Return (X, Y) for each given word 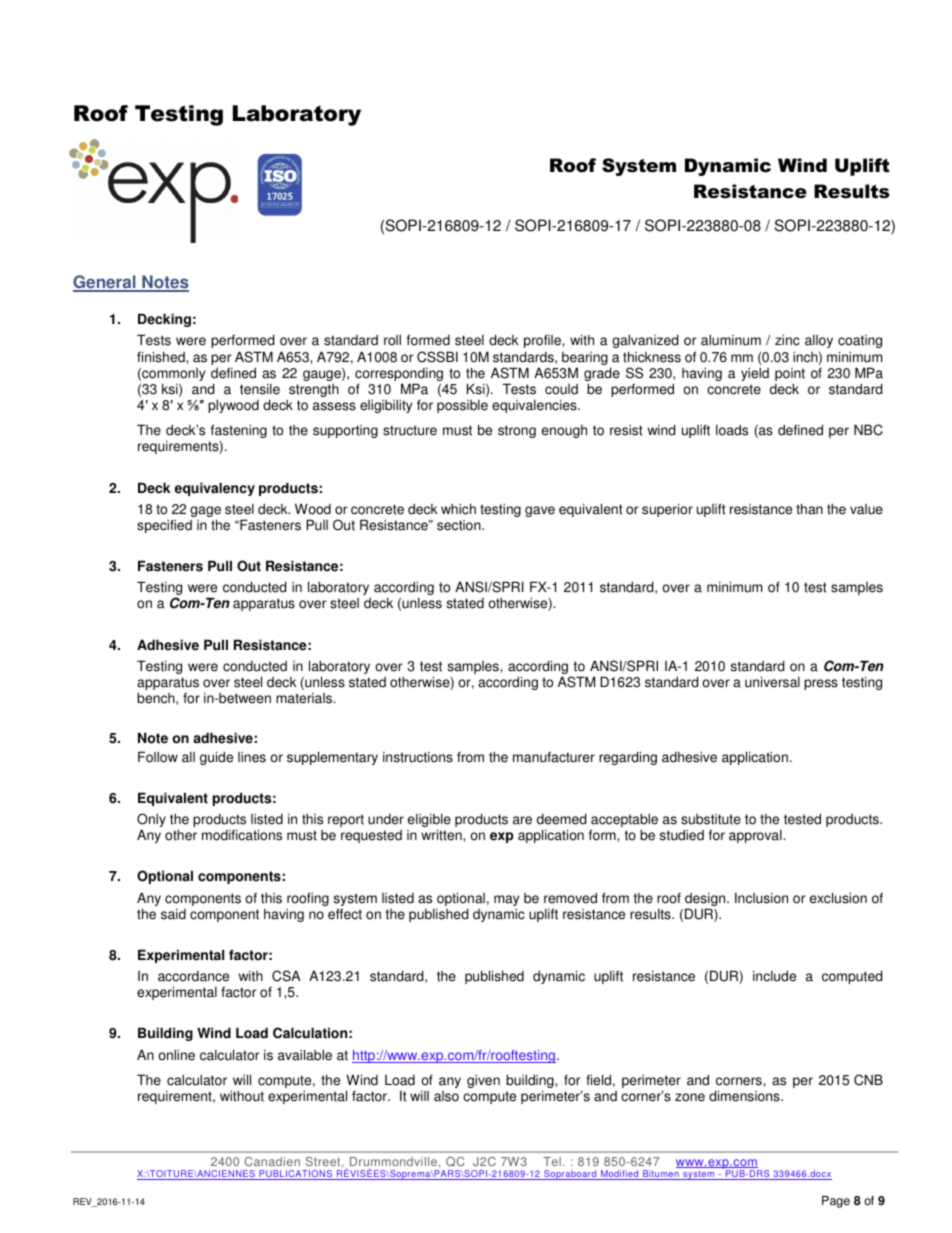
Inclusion (761, 898)
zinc (787, 340)
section (460, 525)
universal (772, 682)
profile (543, 341)
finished (162, 357)
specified (164, 526)
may (506, 900)
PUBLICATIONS (296, 1175)
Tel (552, 1161)
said (173, 914)
